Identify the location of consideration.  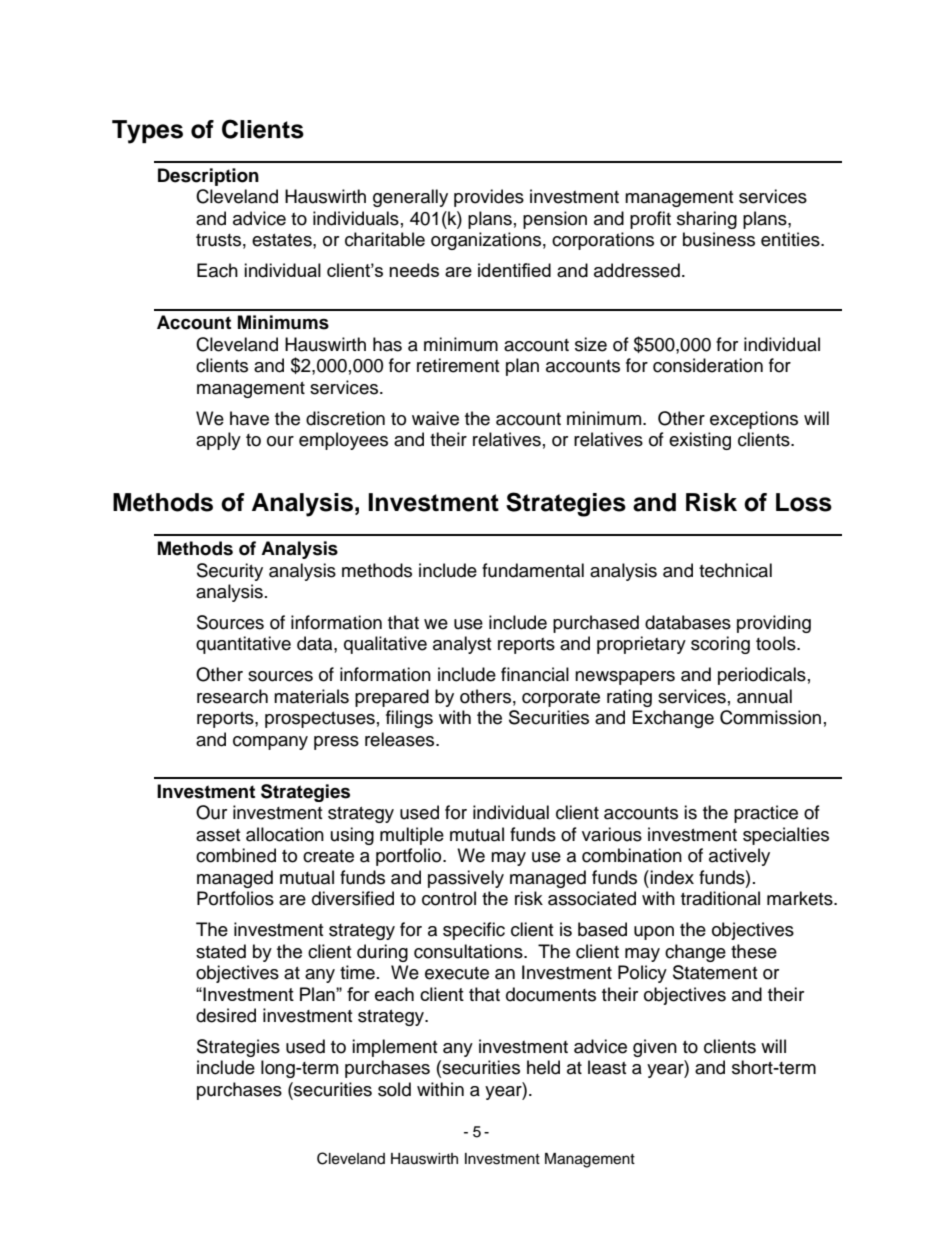
(708, 365).
